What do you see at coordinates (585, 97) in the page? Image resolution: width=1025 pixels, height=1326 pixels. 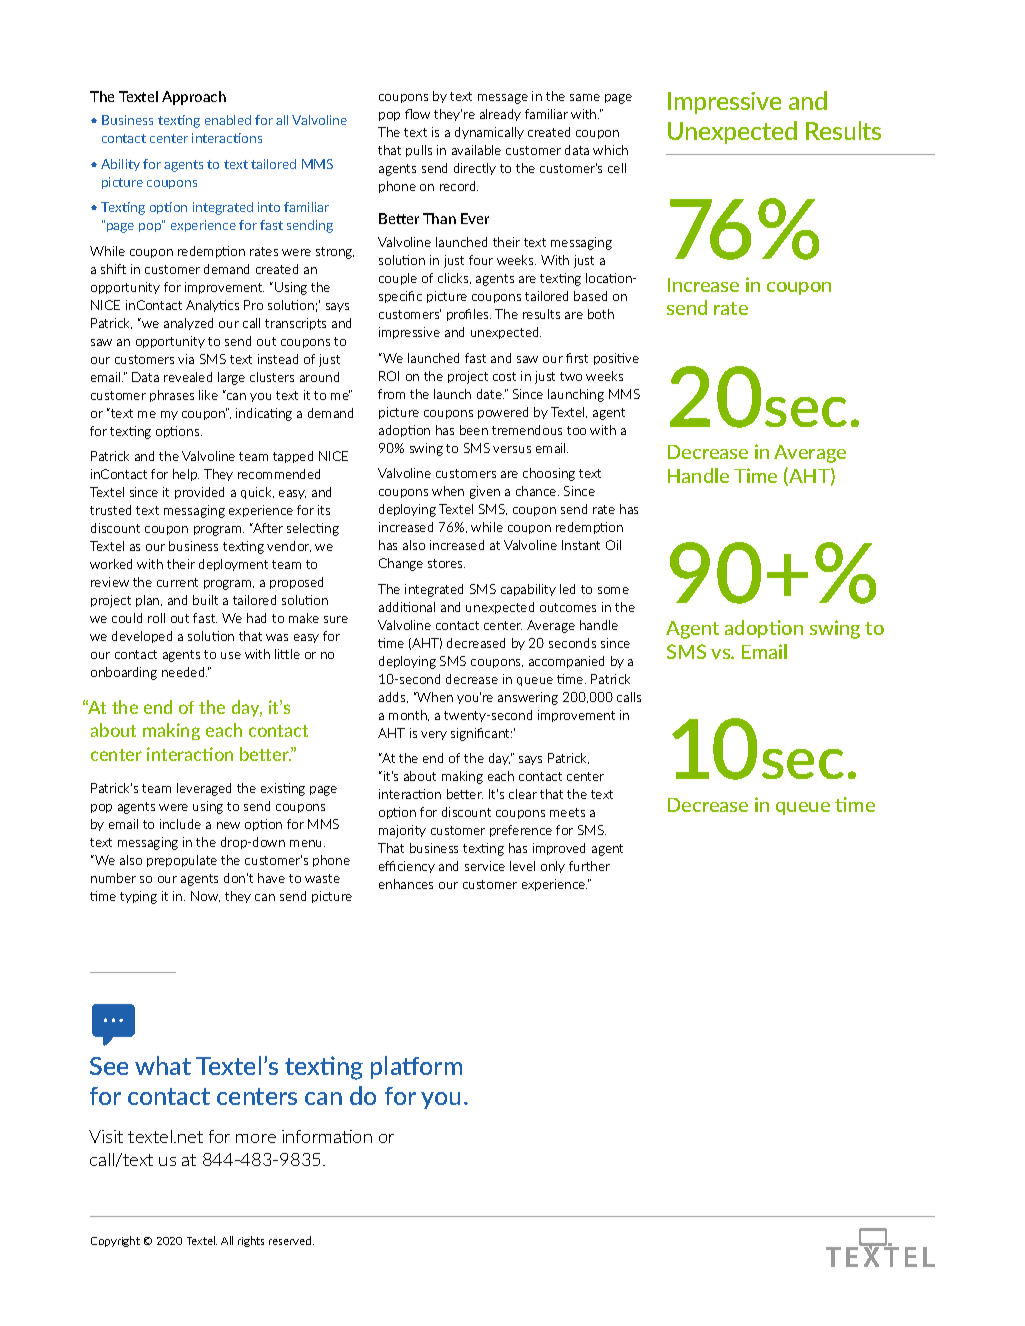 I see `same` at bounding box center [585, 97].
